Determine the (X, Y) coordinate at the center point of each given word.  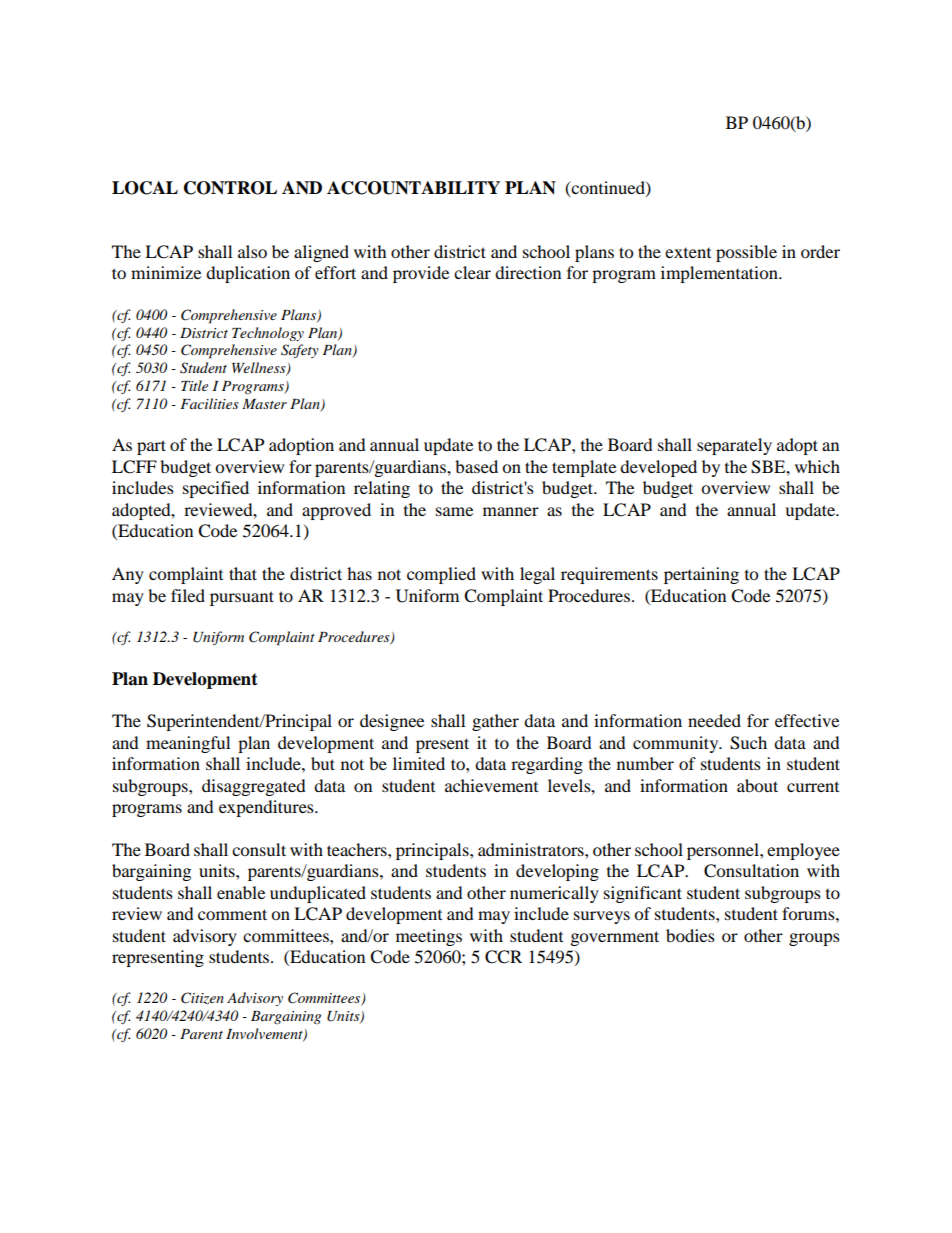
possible (746, 253)
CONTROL (230, 188)
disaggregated (254, 787)
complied (441, 575)
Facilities (209, 403)
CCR (503, 957)
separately (734, 446)
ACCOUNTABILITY (413, 188)
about (757, 785)
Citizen (202, 998)
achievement (491, 785)
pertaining (701, 575)
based (476, 466)
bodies (690, 935)
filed (188, 595)
